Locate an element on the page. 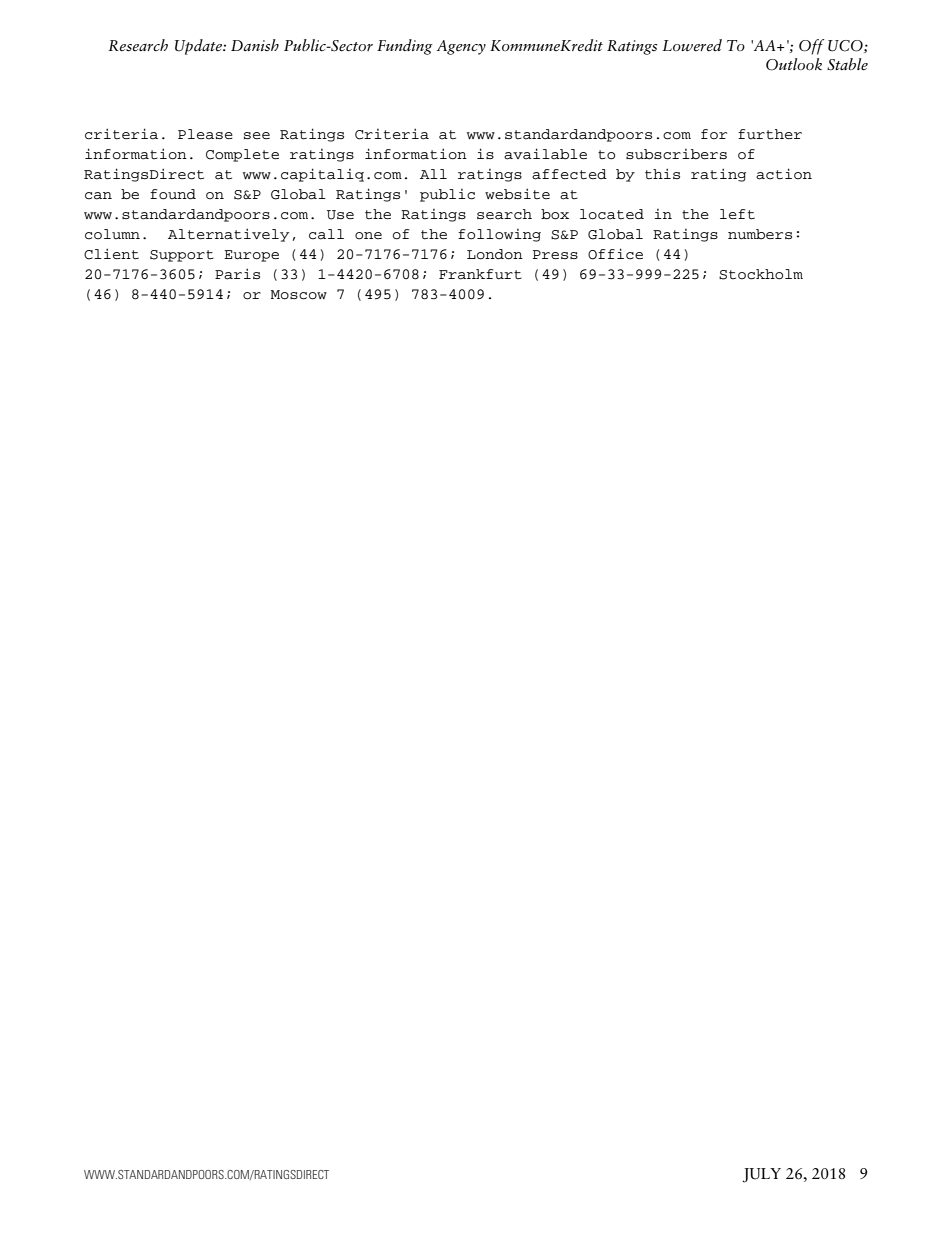 This page has width=952, height=1233. JULY is located at coordinates (761, 1175).
